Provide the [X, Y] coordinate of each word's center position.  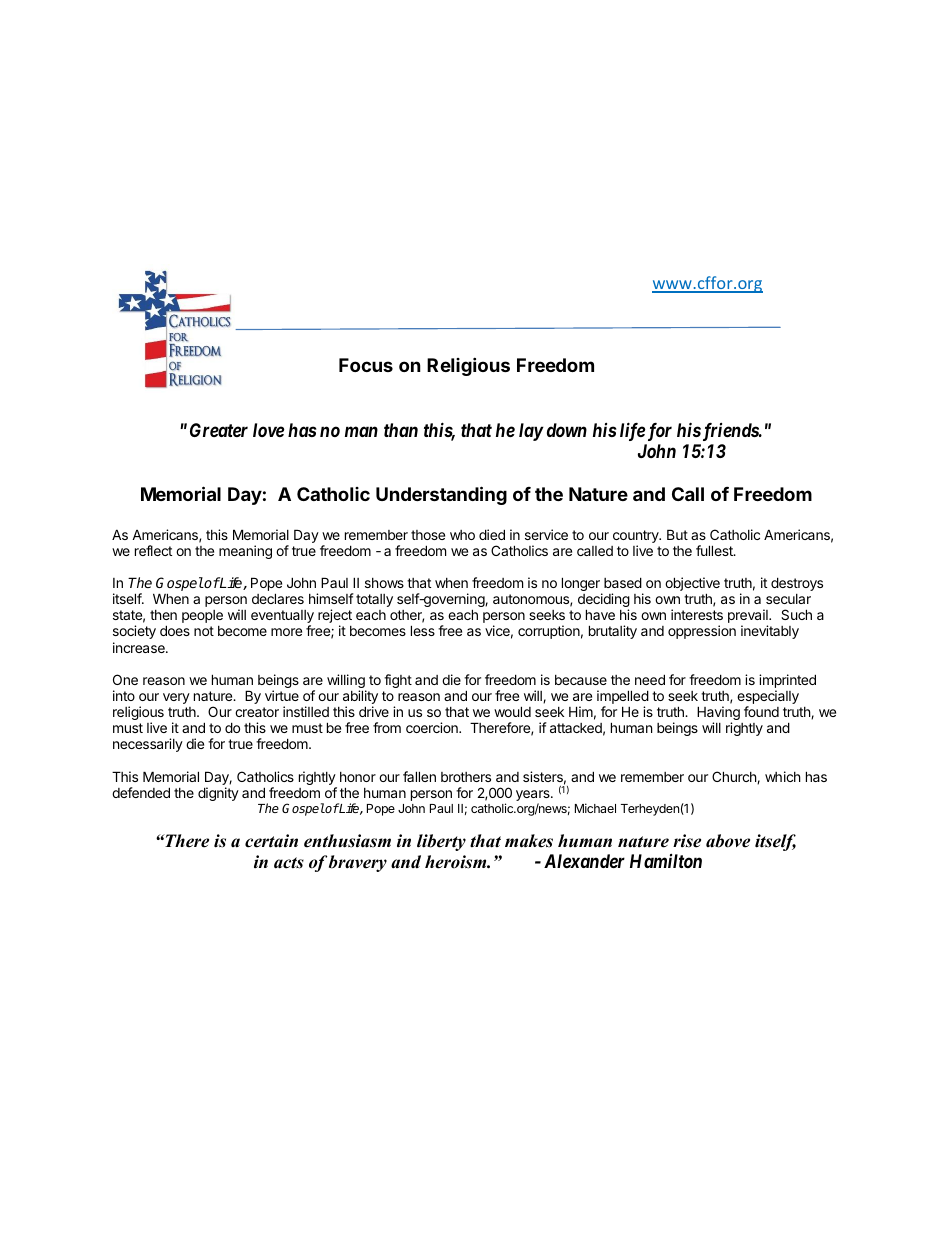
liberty [441, 842]
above [728, 841]
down [567, 430]
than [401, 430]
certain [271, 841]
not [204, 631]
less [423, 630]
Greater [219, 430]
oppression [702, 632]
